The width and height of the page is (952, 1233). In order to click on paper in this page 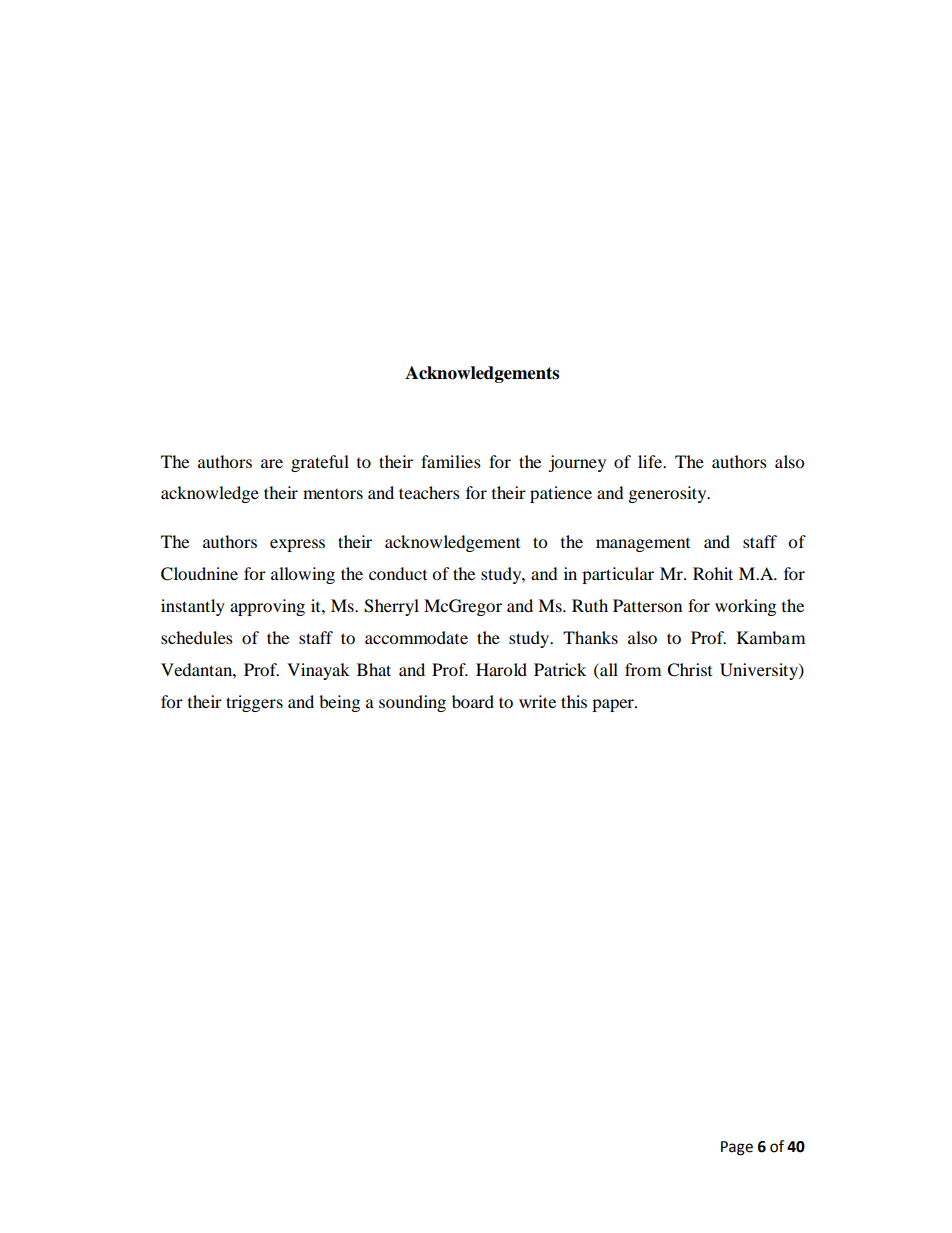, I will do `click(614, 705)`.
